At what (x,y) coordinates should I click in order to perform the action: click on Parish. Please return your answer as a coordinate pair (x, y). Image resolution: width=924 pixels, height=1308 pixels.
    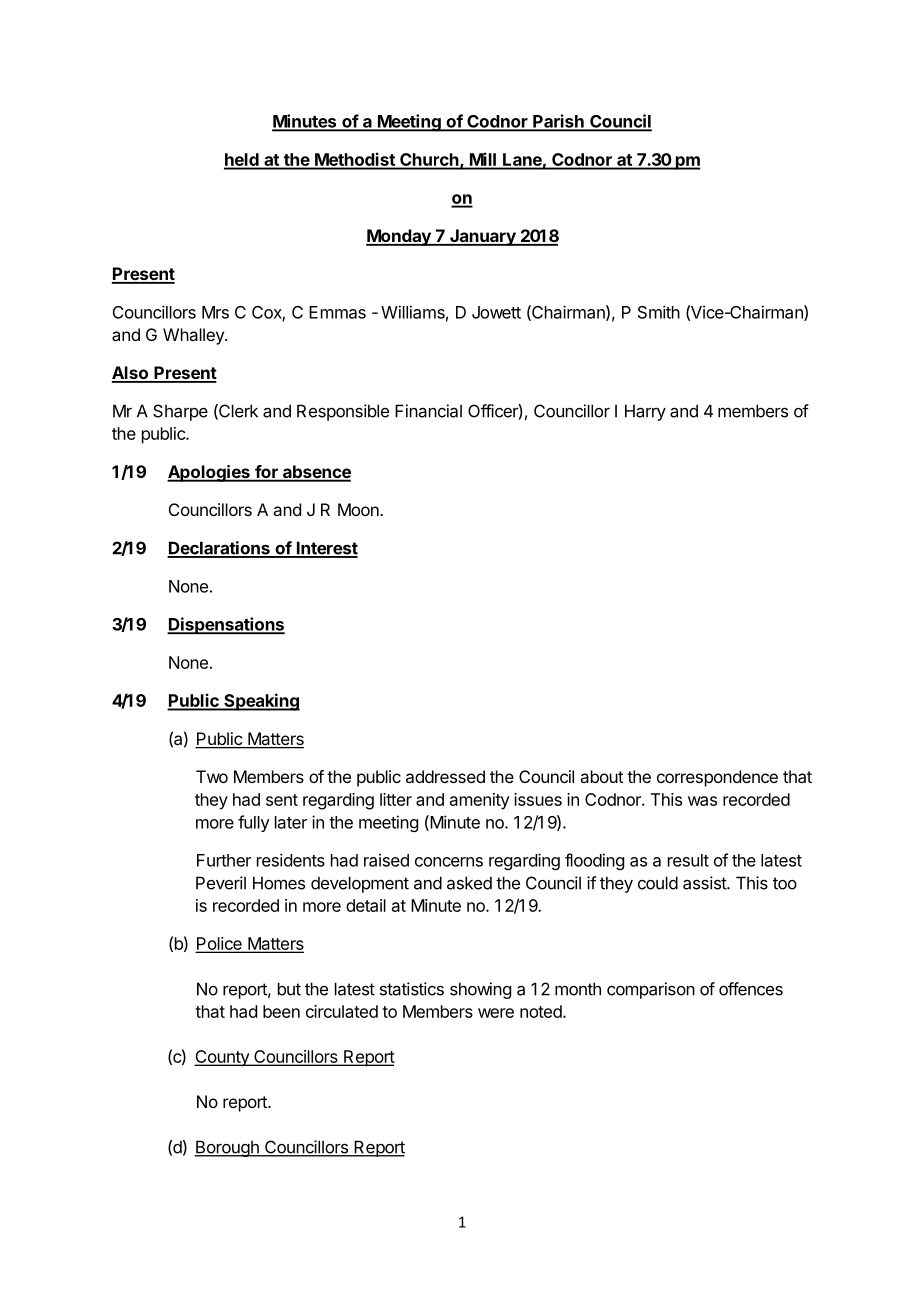
    Looking at the image, I should click on (558, 122).
